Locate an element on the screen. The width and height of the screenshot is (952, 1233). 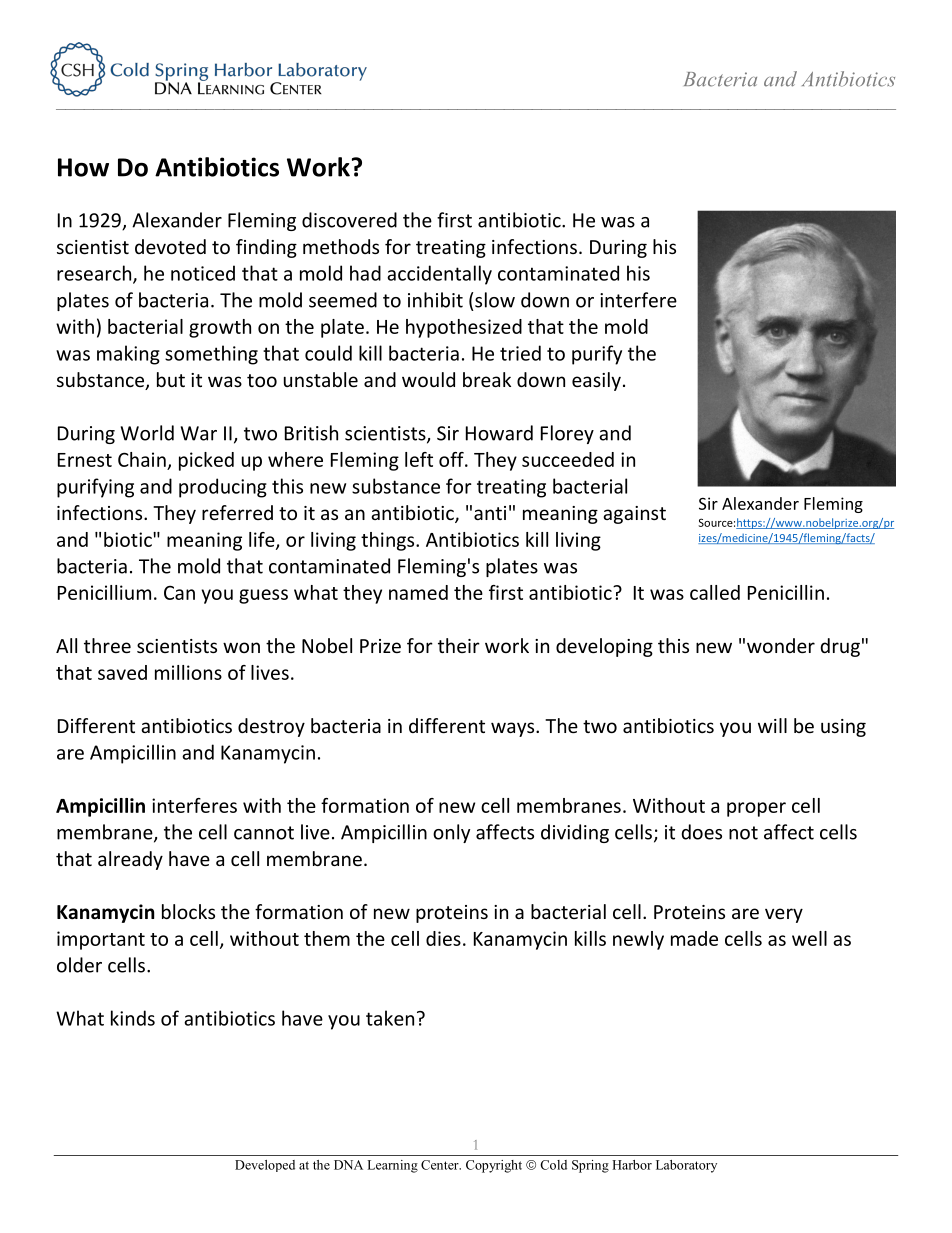
easily is located at coordinates (596, 381).
